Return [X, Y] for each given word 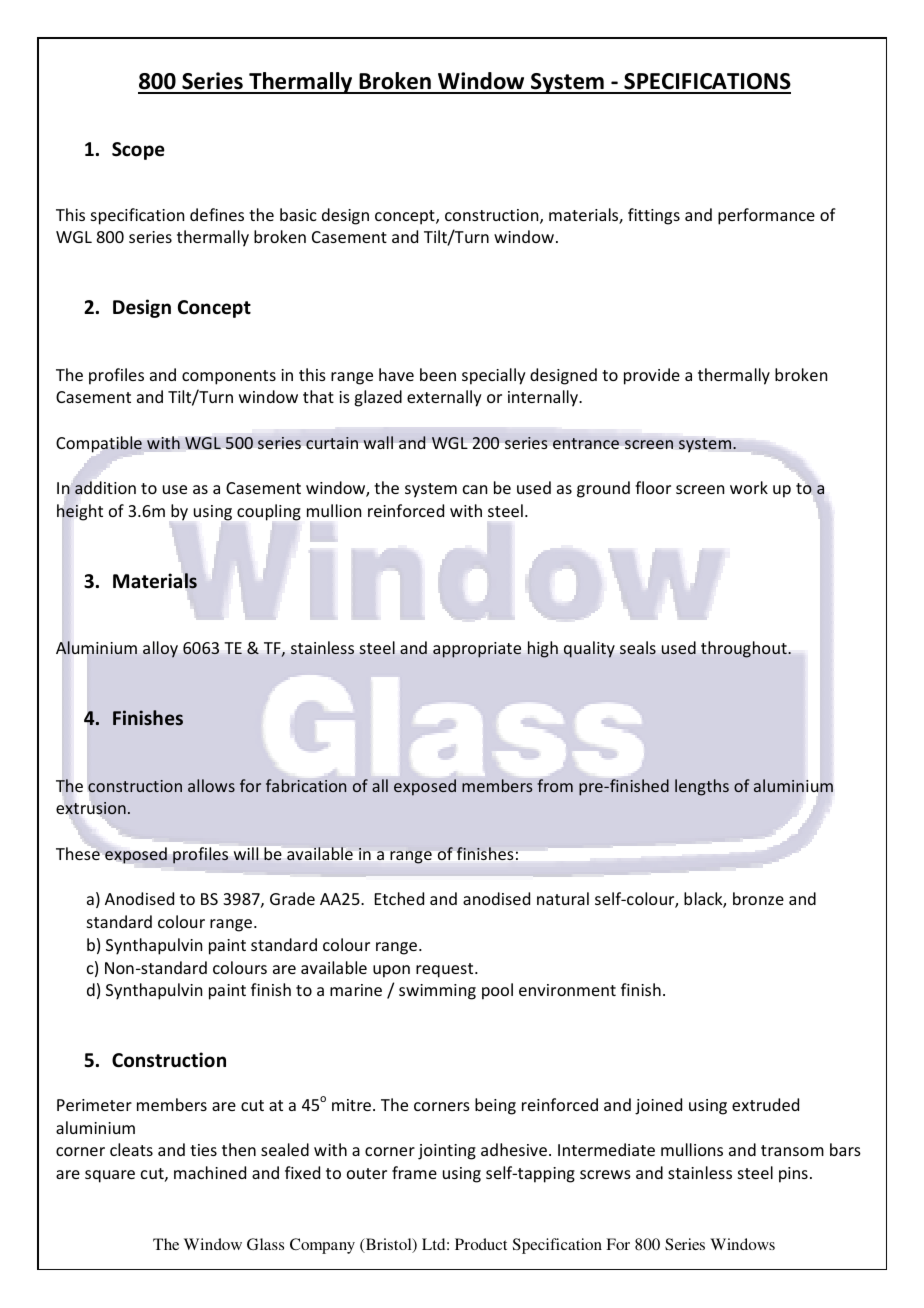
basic [298, 214]
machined [210, 1172]
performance [766, 216]
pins [793, 1175]
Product [481, 1244]
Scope [138, 151]
